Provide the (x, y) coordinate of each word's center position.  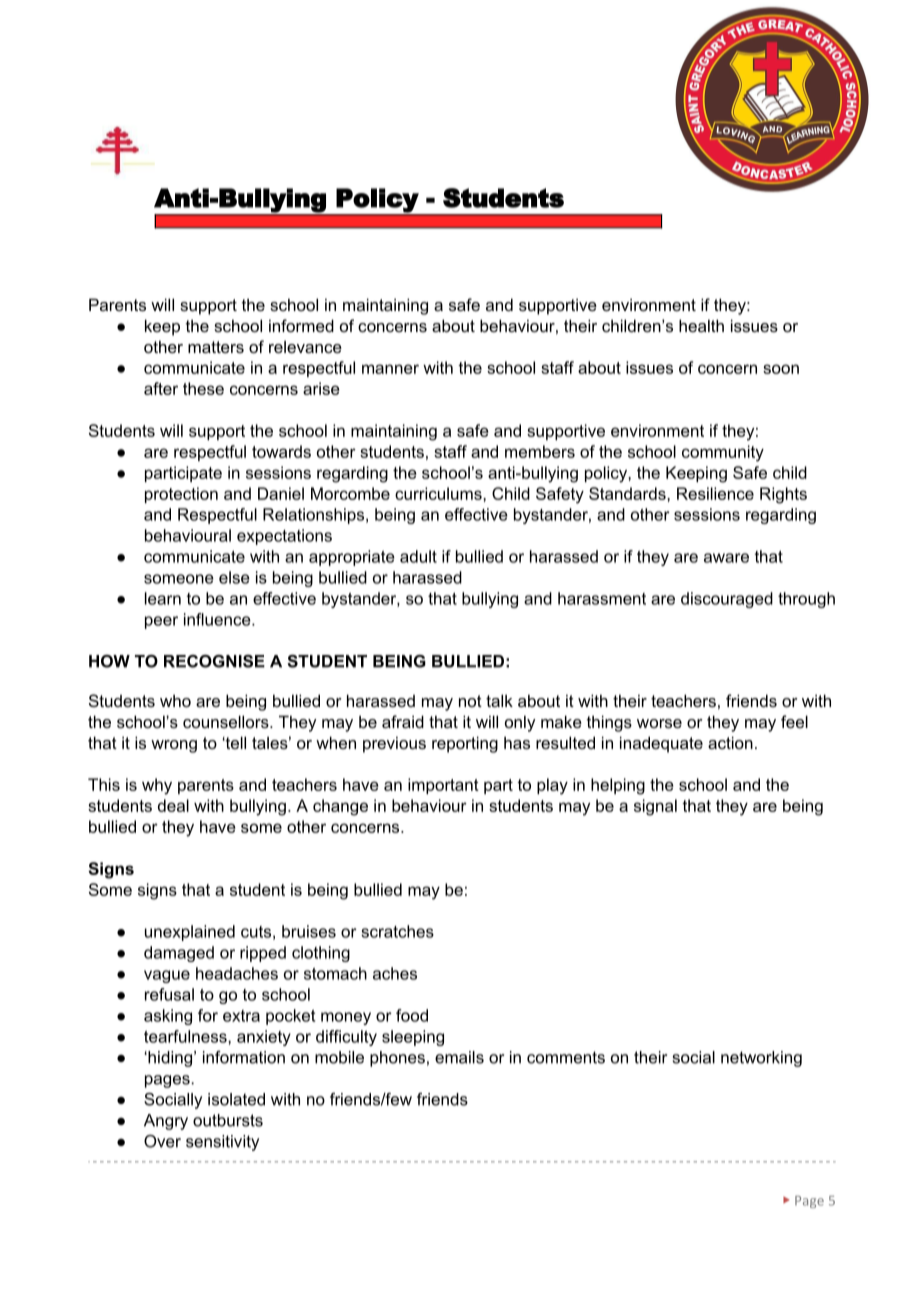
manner (390, 369)
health (701, 325)
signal (655, 807)
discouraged (727, 600)
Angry (166, 1122)
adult (418, 556)
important (443, 786)
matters (216, 347)
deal (173, 805)
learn (163, 598)
